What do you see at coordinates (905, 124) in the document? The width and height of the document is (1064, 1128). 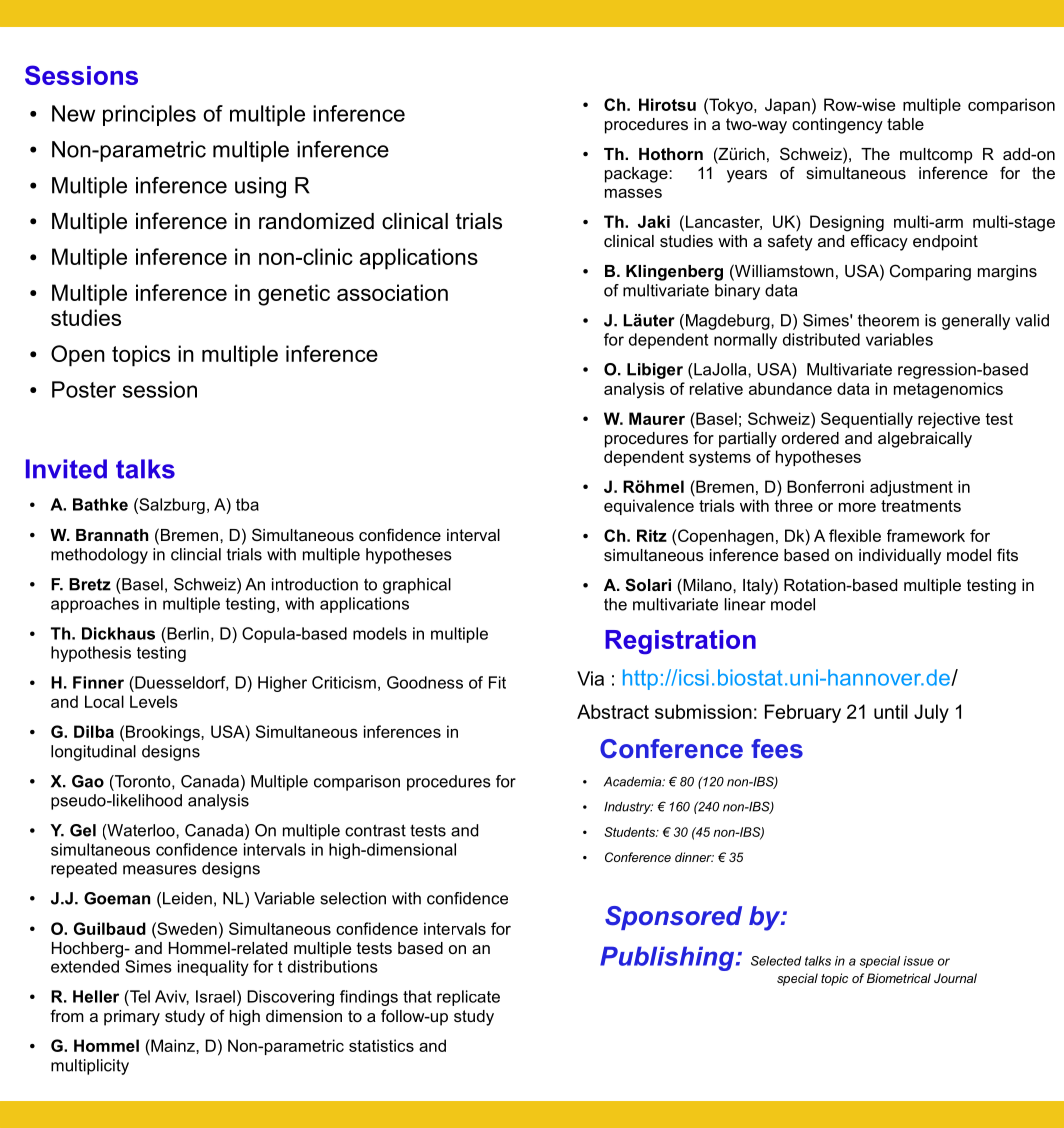 I see `table` at bounding box center [905, 124].
